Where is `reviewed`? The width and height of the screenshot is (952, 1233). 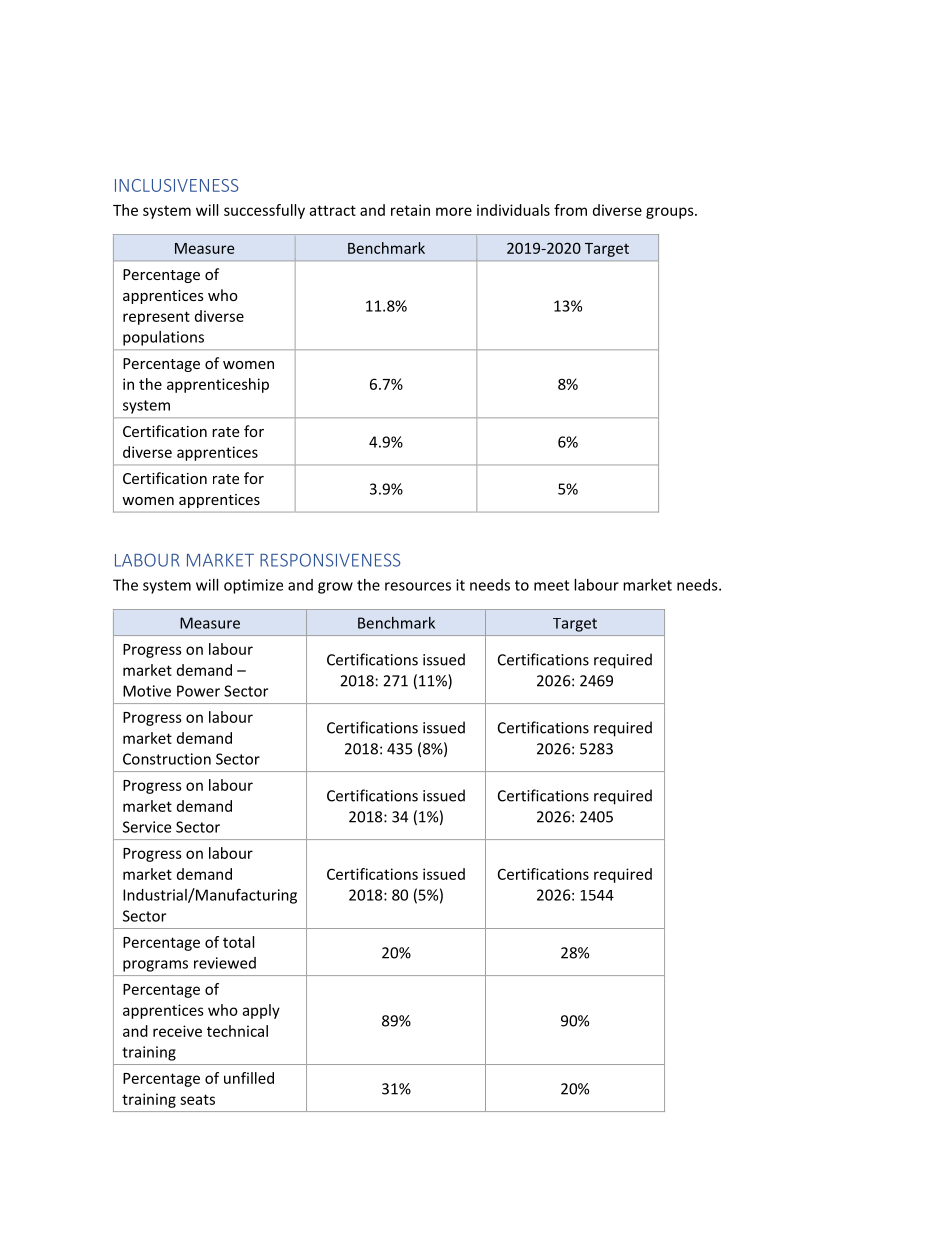
reviewed is located at coordinates (225, 963).
